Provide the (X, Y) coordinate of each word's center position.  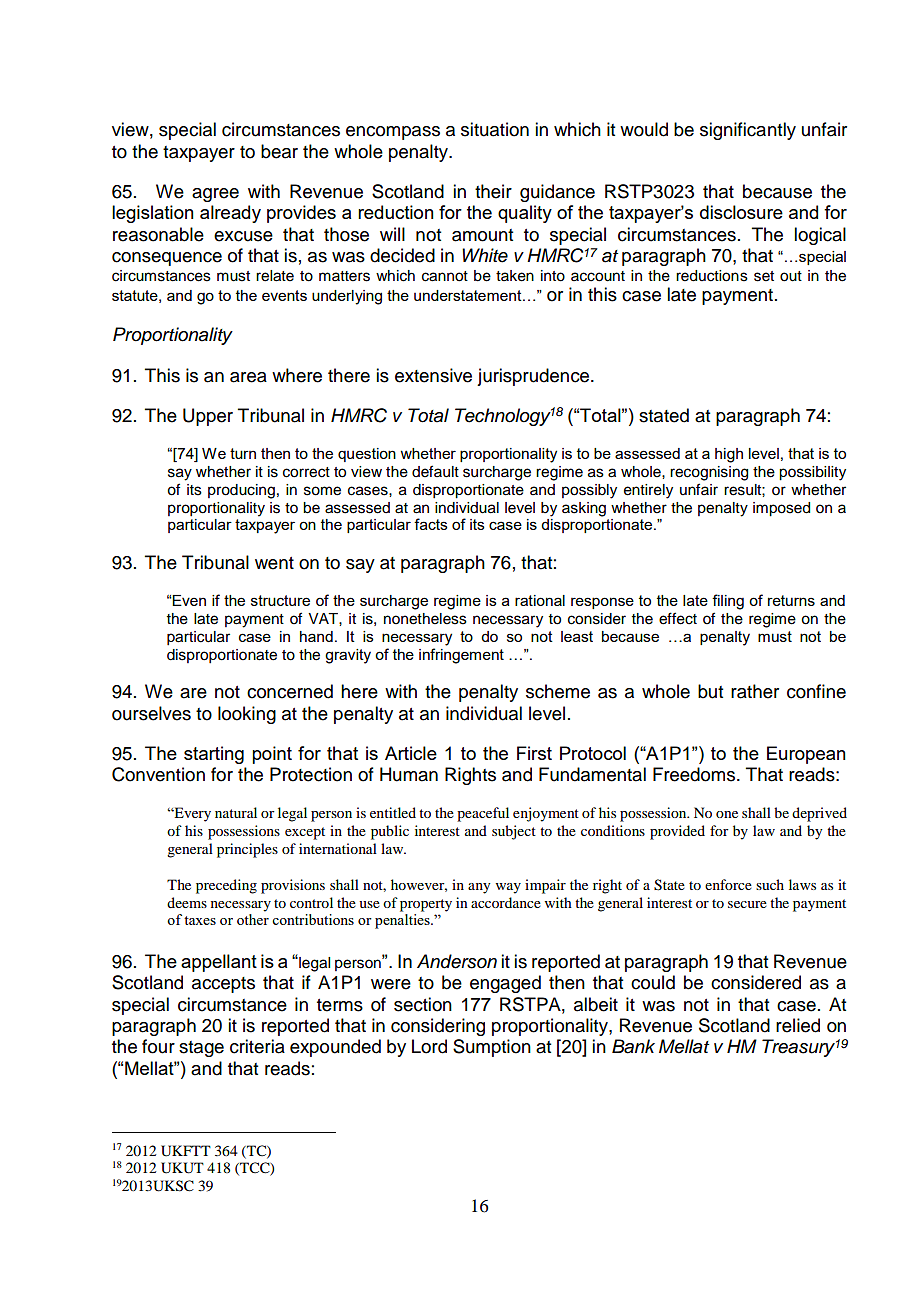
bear (279, 151)
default (435, 471)
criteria (257, 1046)
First (534, 753)
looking (247, 715)
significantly (748, 131)
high (729, 455)
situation (495, 129)
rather (755, 691)
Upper (208, 417)
